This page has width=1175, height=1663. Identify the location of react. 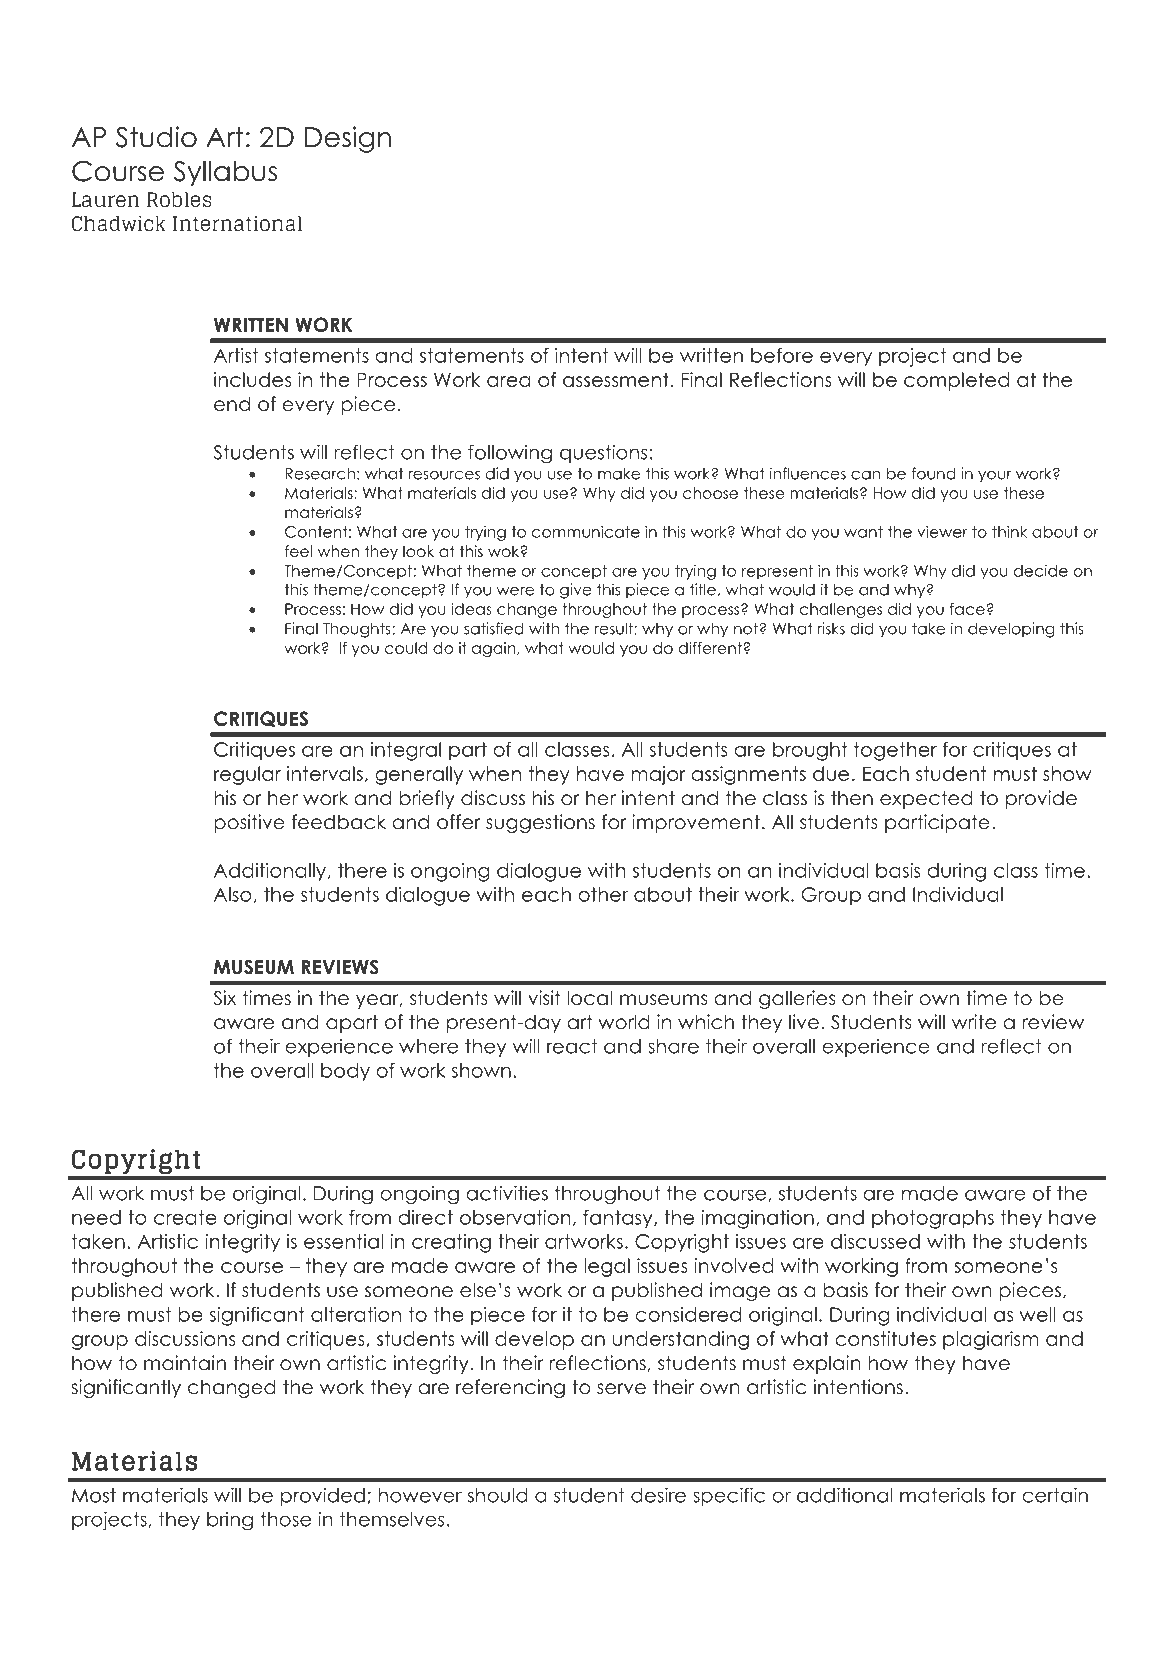
(572, 1046).
